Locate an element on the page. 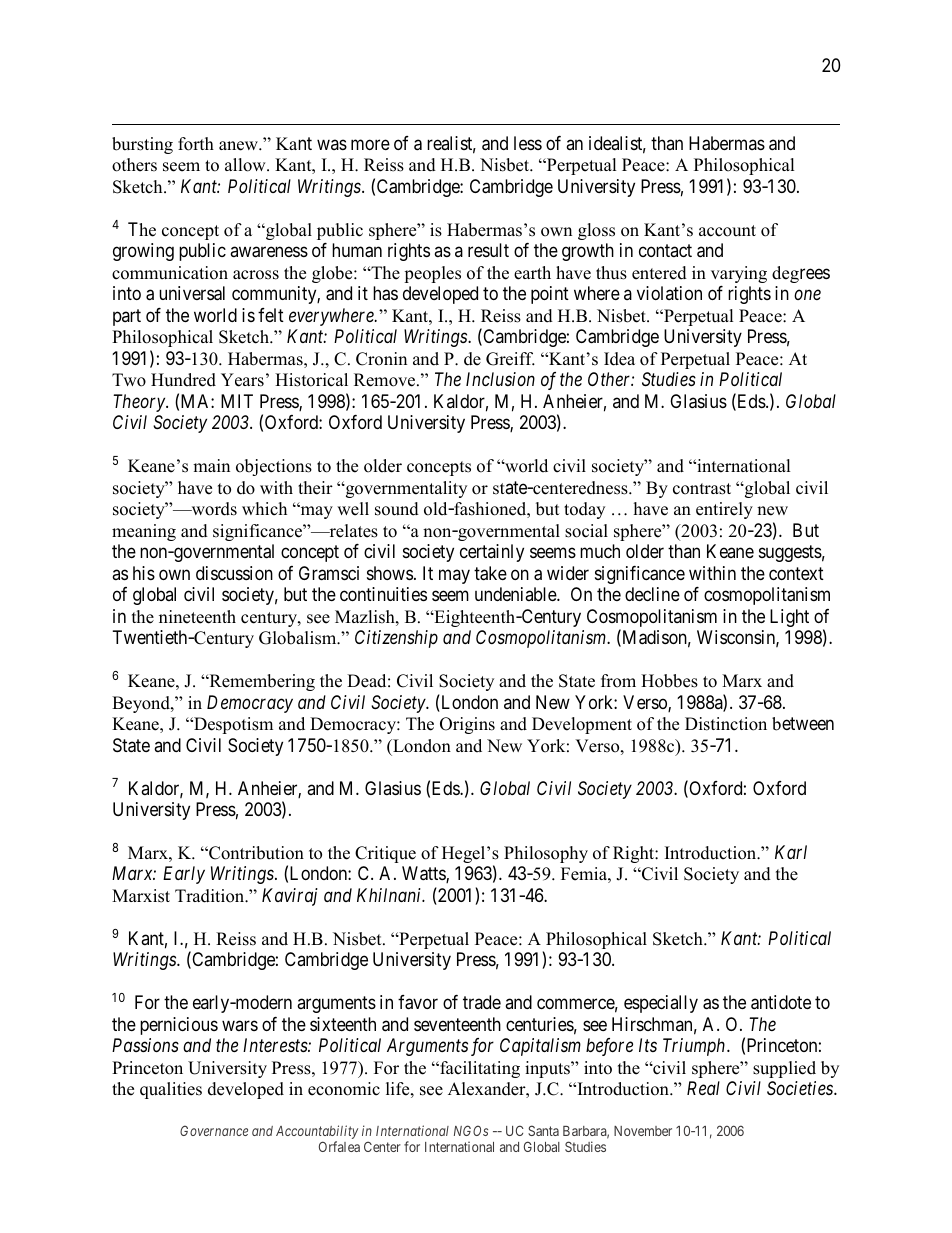  contact is located at coordinates (665, 251).
